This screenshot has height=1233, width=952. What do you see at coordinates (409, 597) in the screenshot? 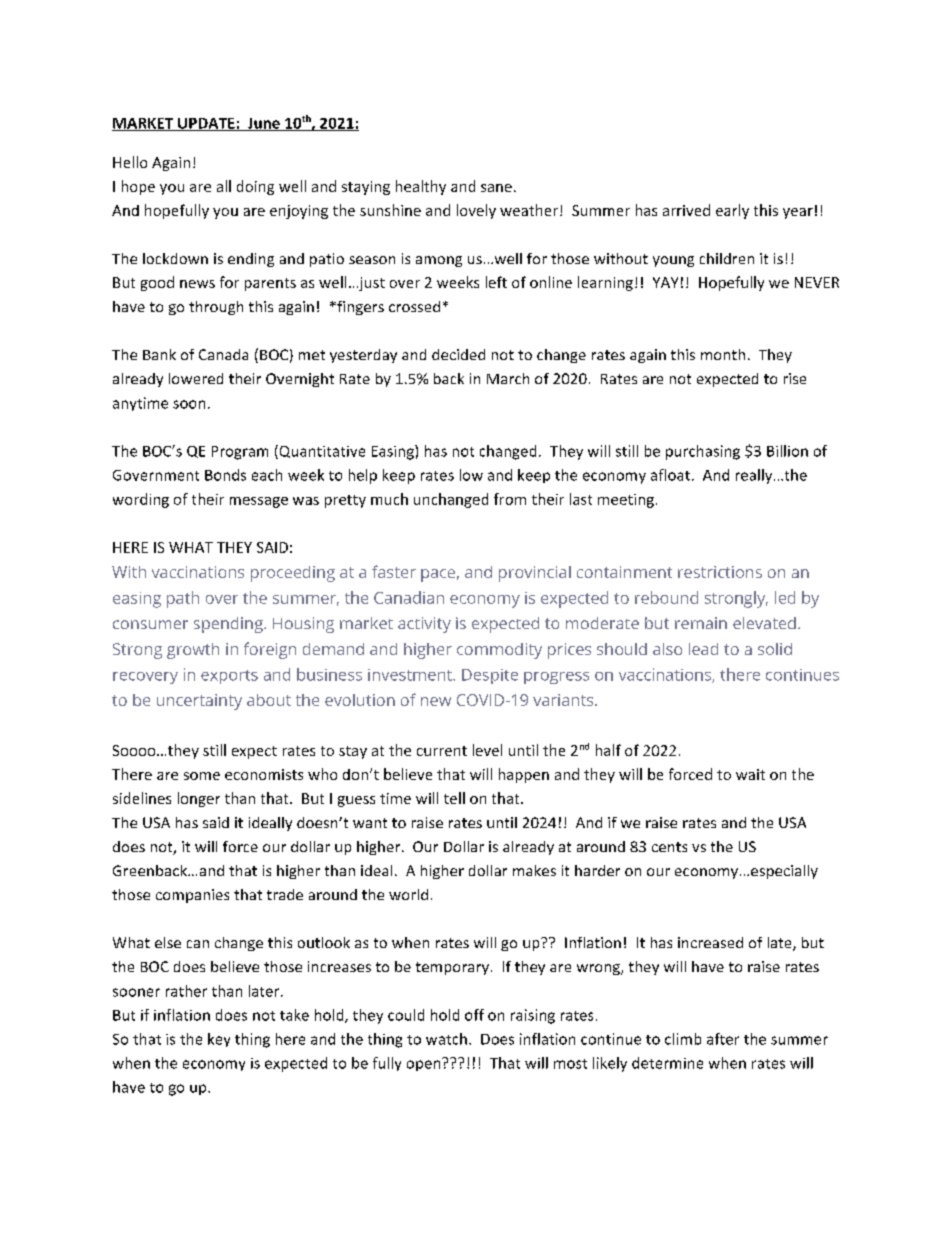
I see `Canadian` at bounding box center [409, 597].
